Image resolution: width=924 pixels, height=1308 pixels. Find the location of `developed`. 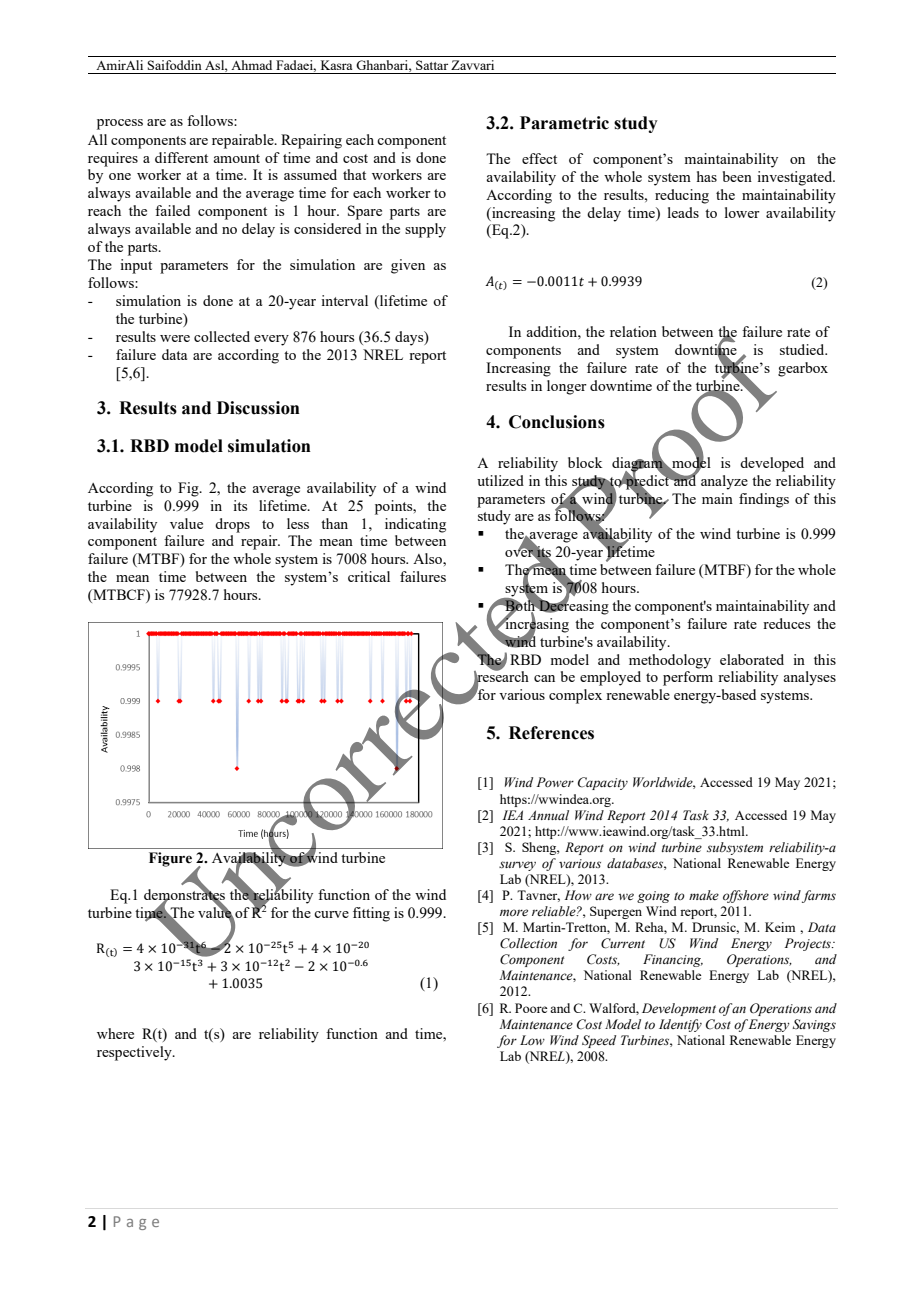

developed is located at coordinates (772, 464).
